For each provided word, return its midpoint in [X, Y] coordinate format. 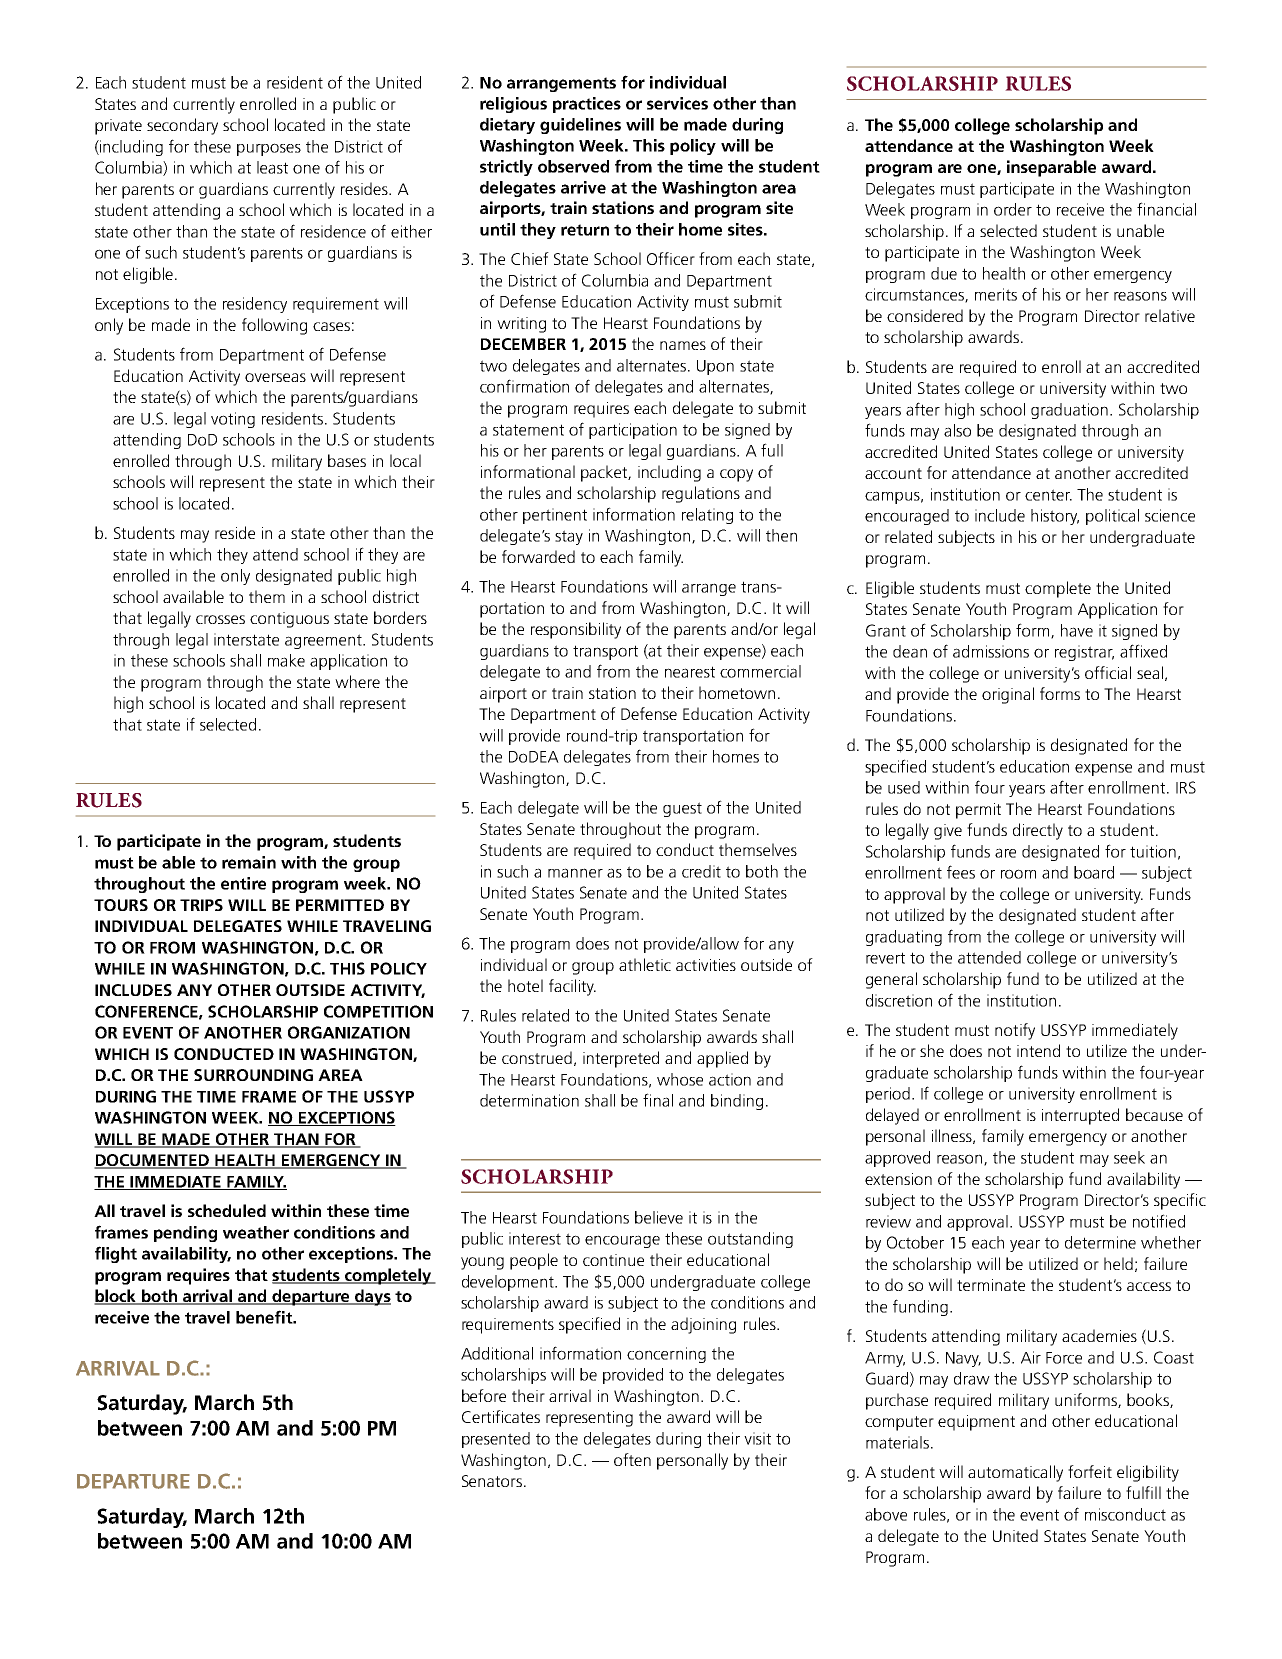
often [632, 1459]
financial [1166, 209]
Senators [492, 1481]
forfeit [1090, 1471]
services [677, 103]
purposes [269, 149]
